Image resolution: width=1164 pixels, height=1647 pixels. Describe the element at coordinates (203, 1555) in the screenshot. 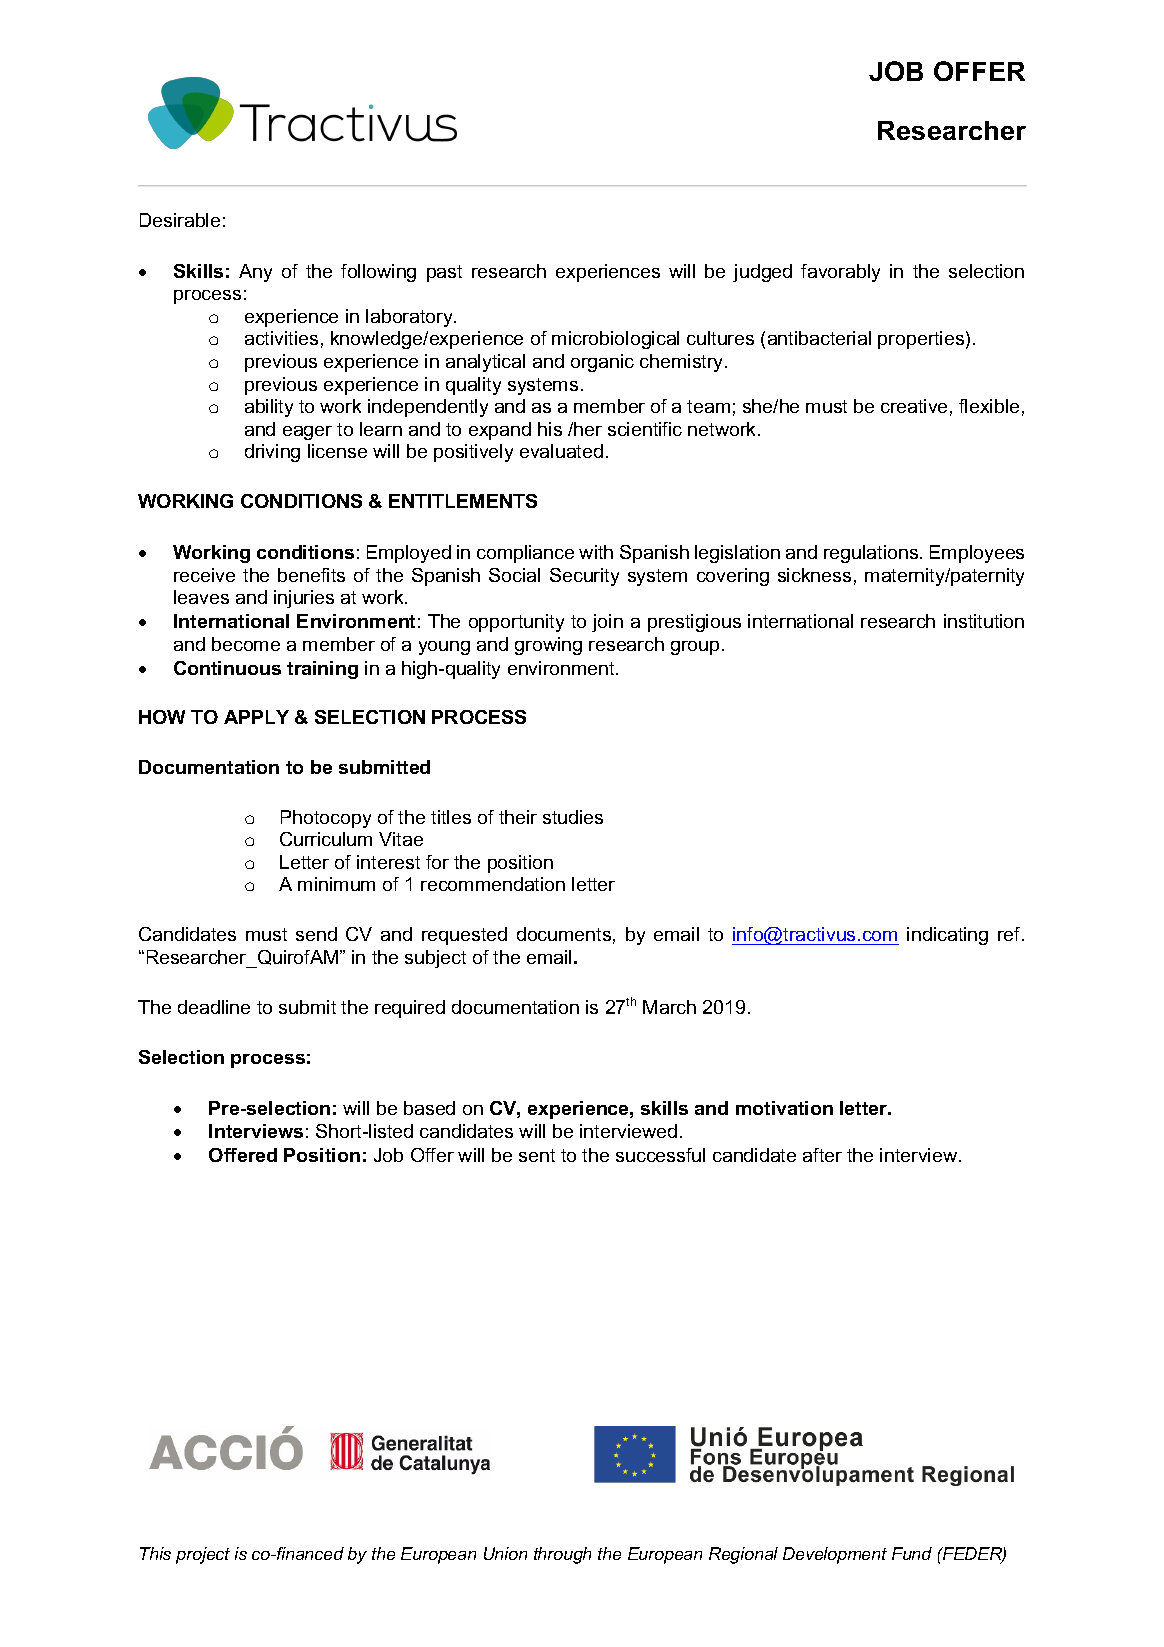

I see `project` at that location.
